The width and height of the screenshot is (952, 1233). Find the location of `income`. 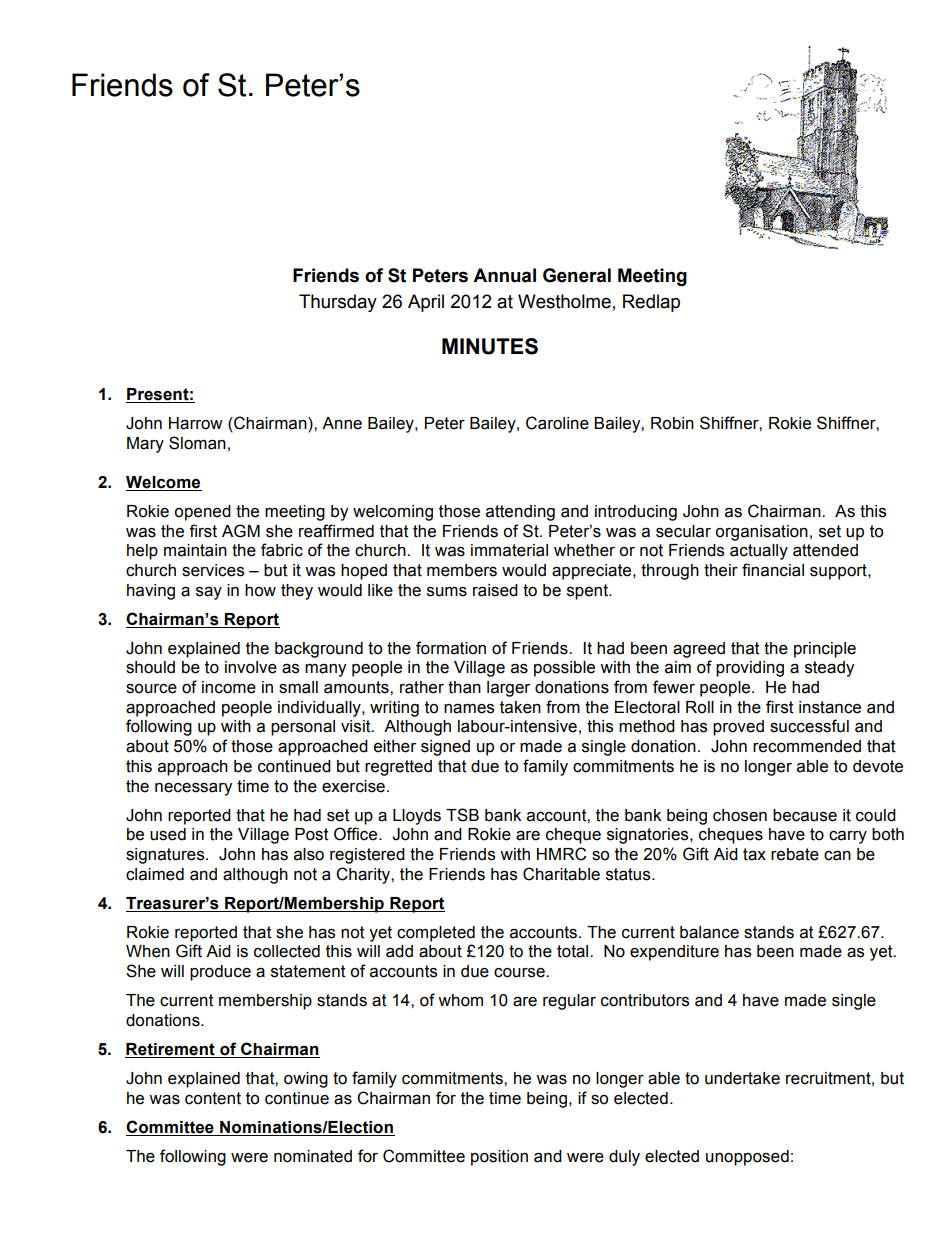

income is located at coordinates (229, 687).
